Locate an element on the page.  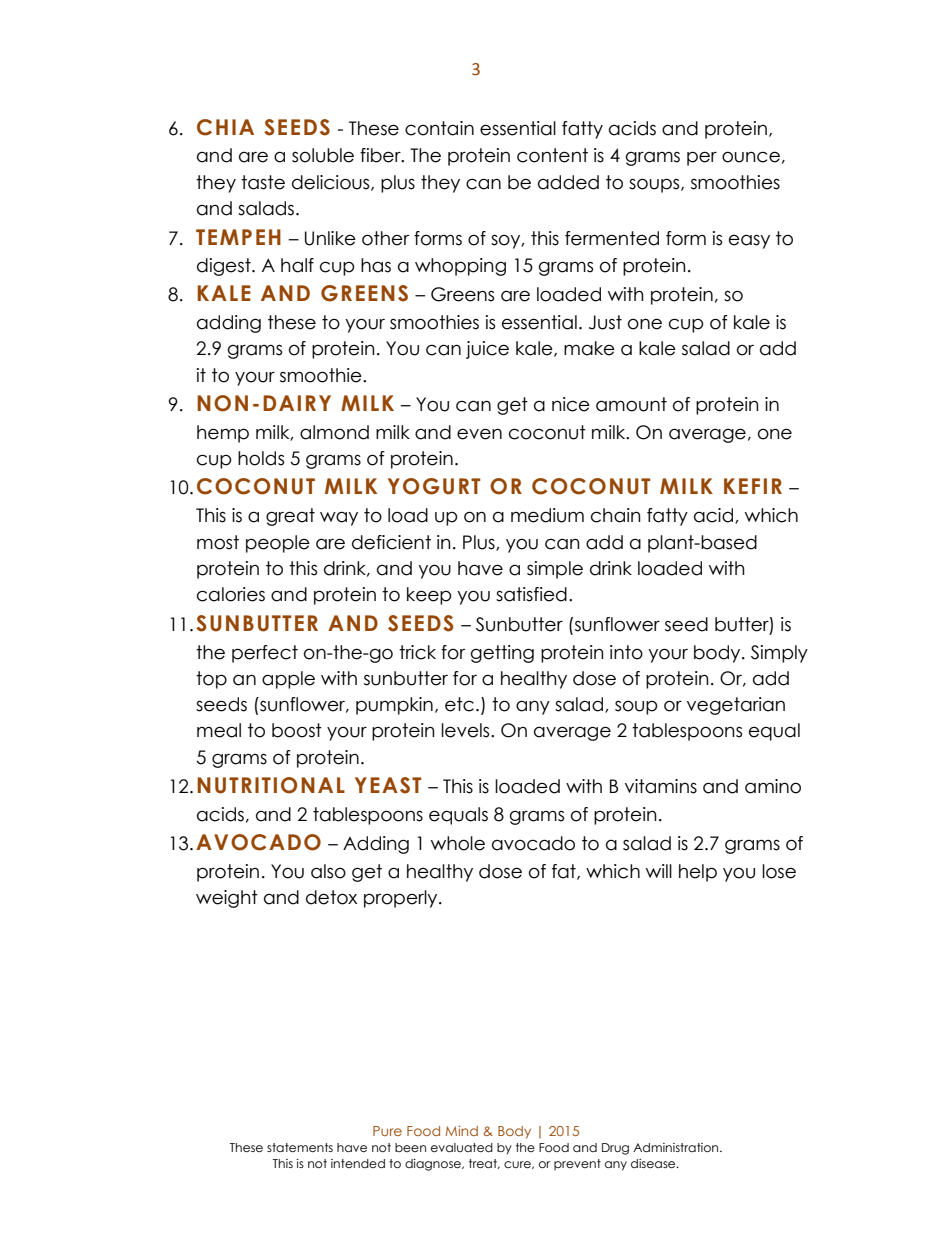
people is located at coordinates (278, 544).
